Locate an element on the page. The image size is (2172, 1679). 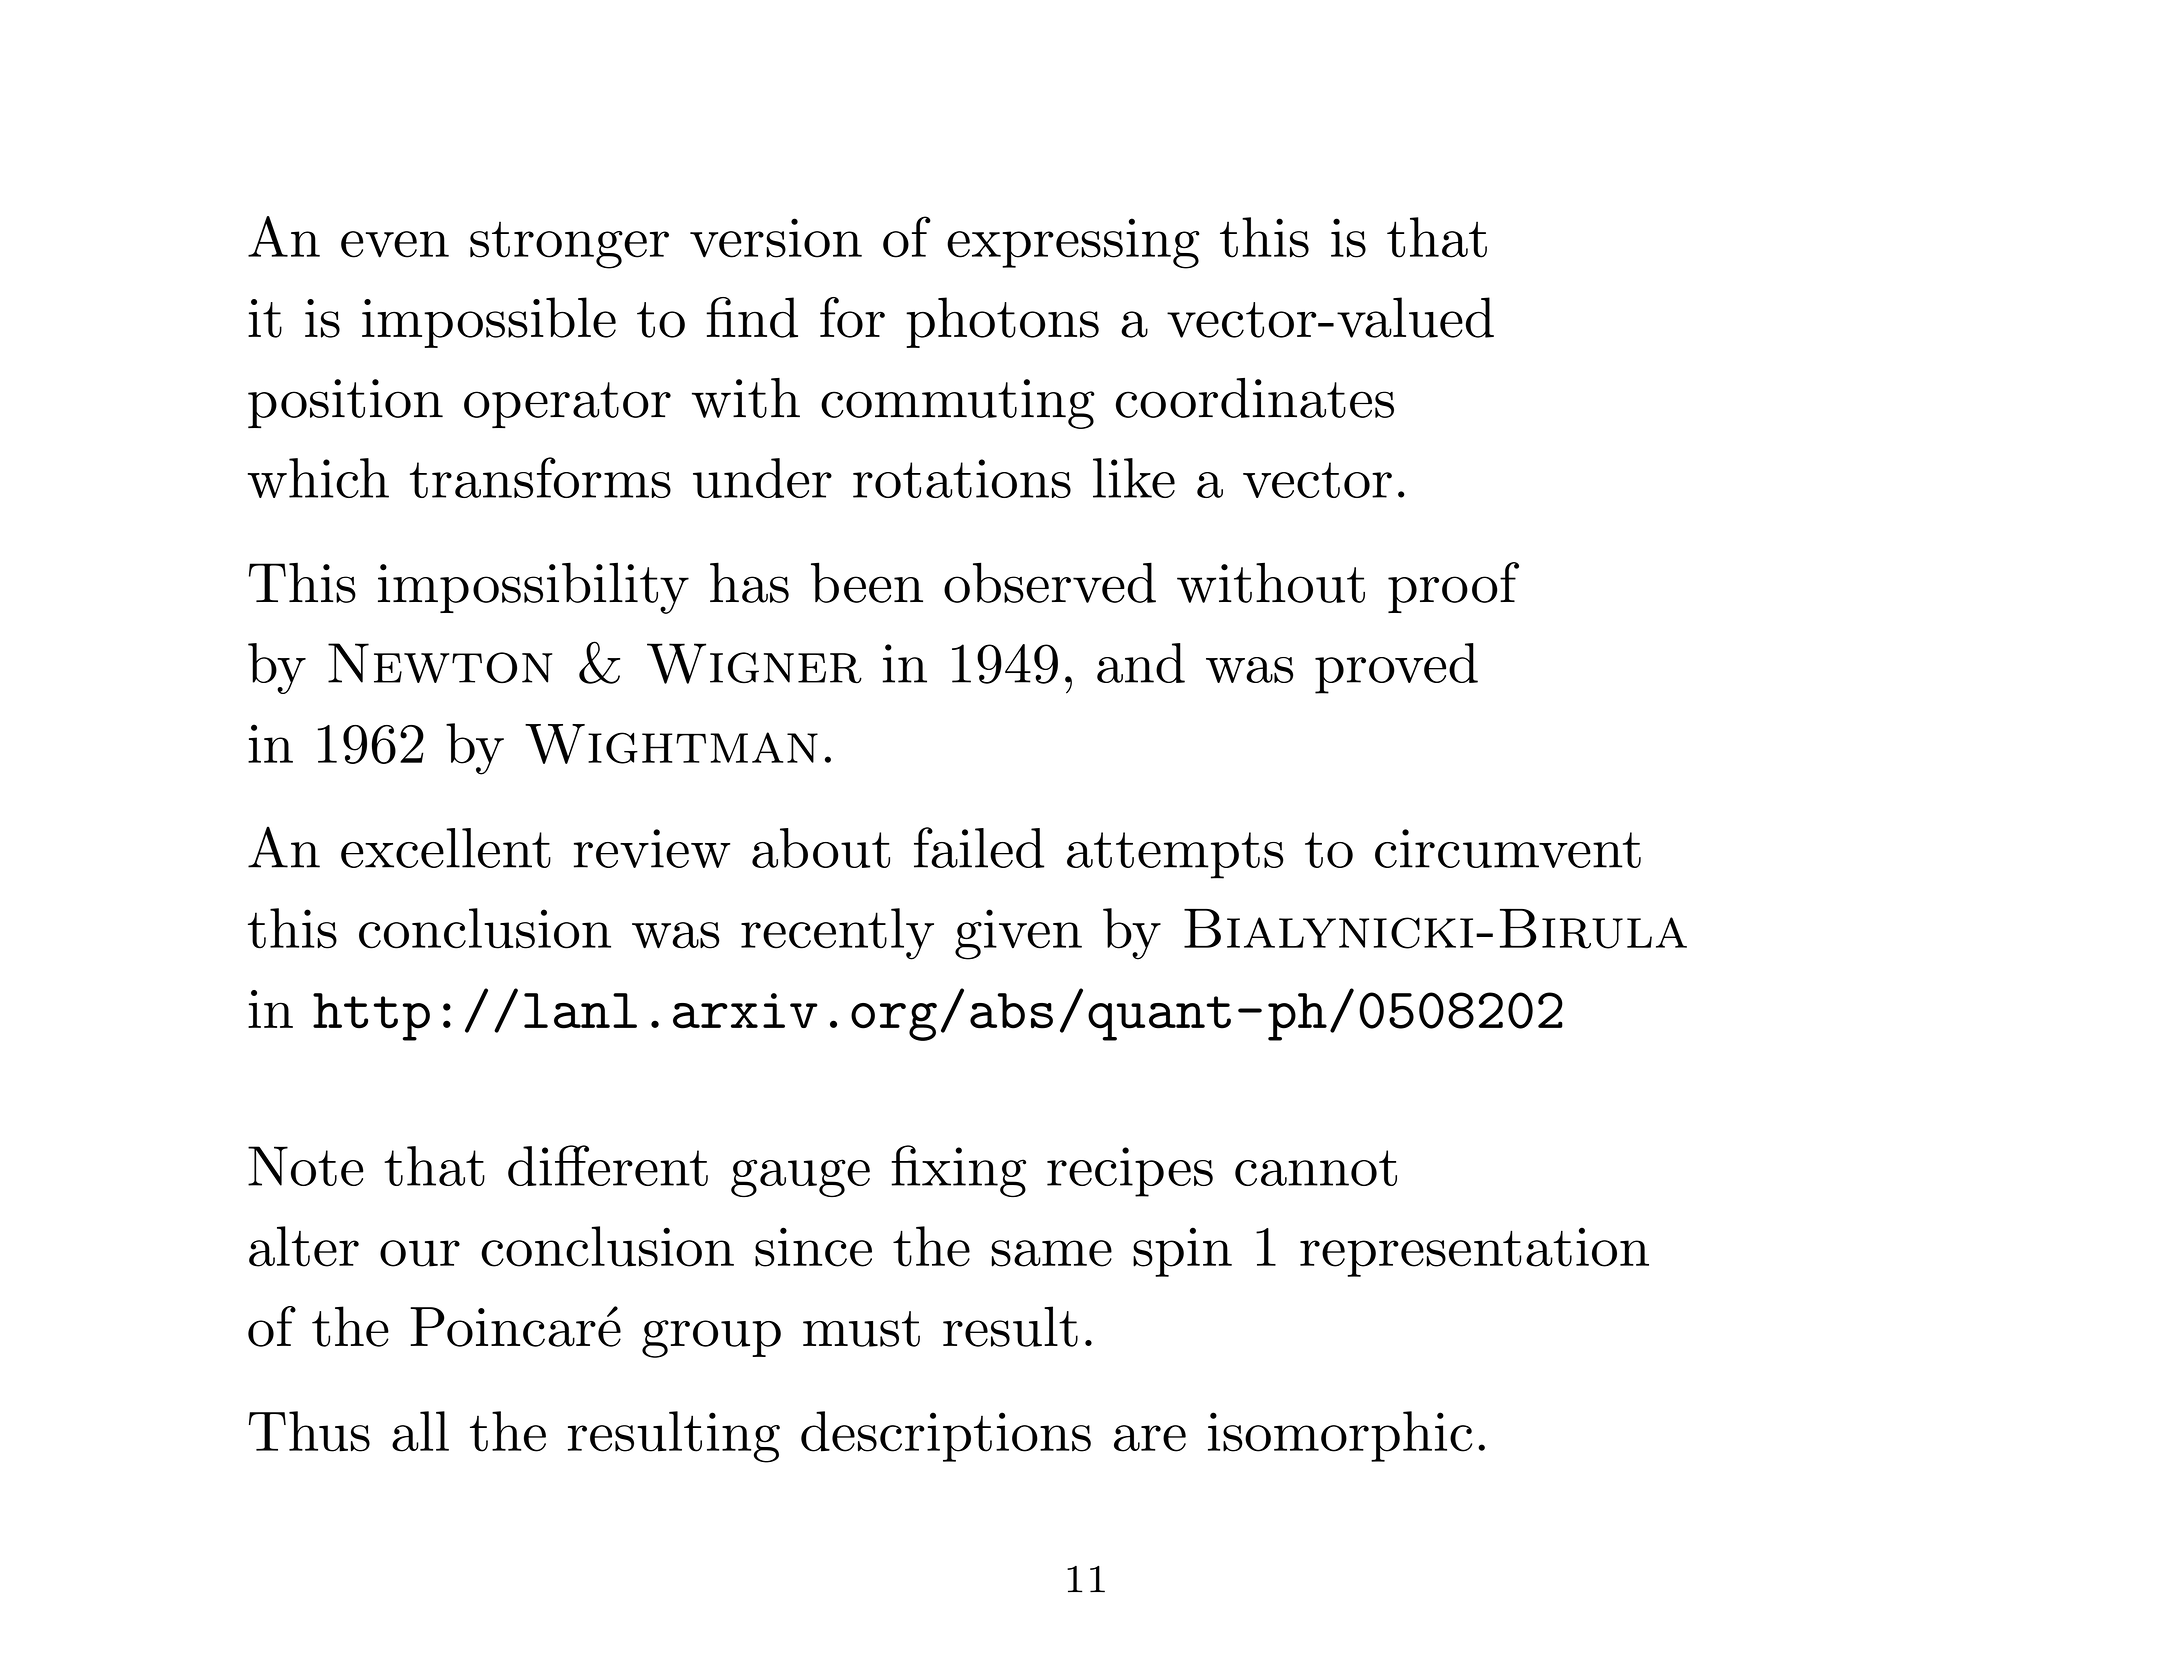
descriptions is located at coordinates (946, 1436).
